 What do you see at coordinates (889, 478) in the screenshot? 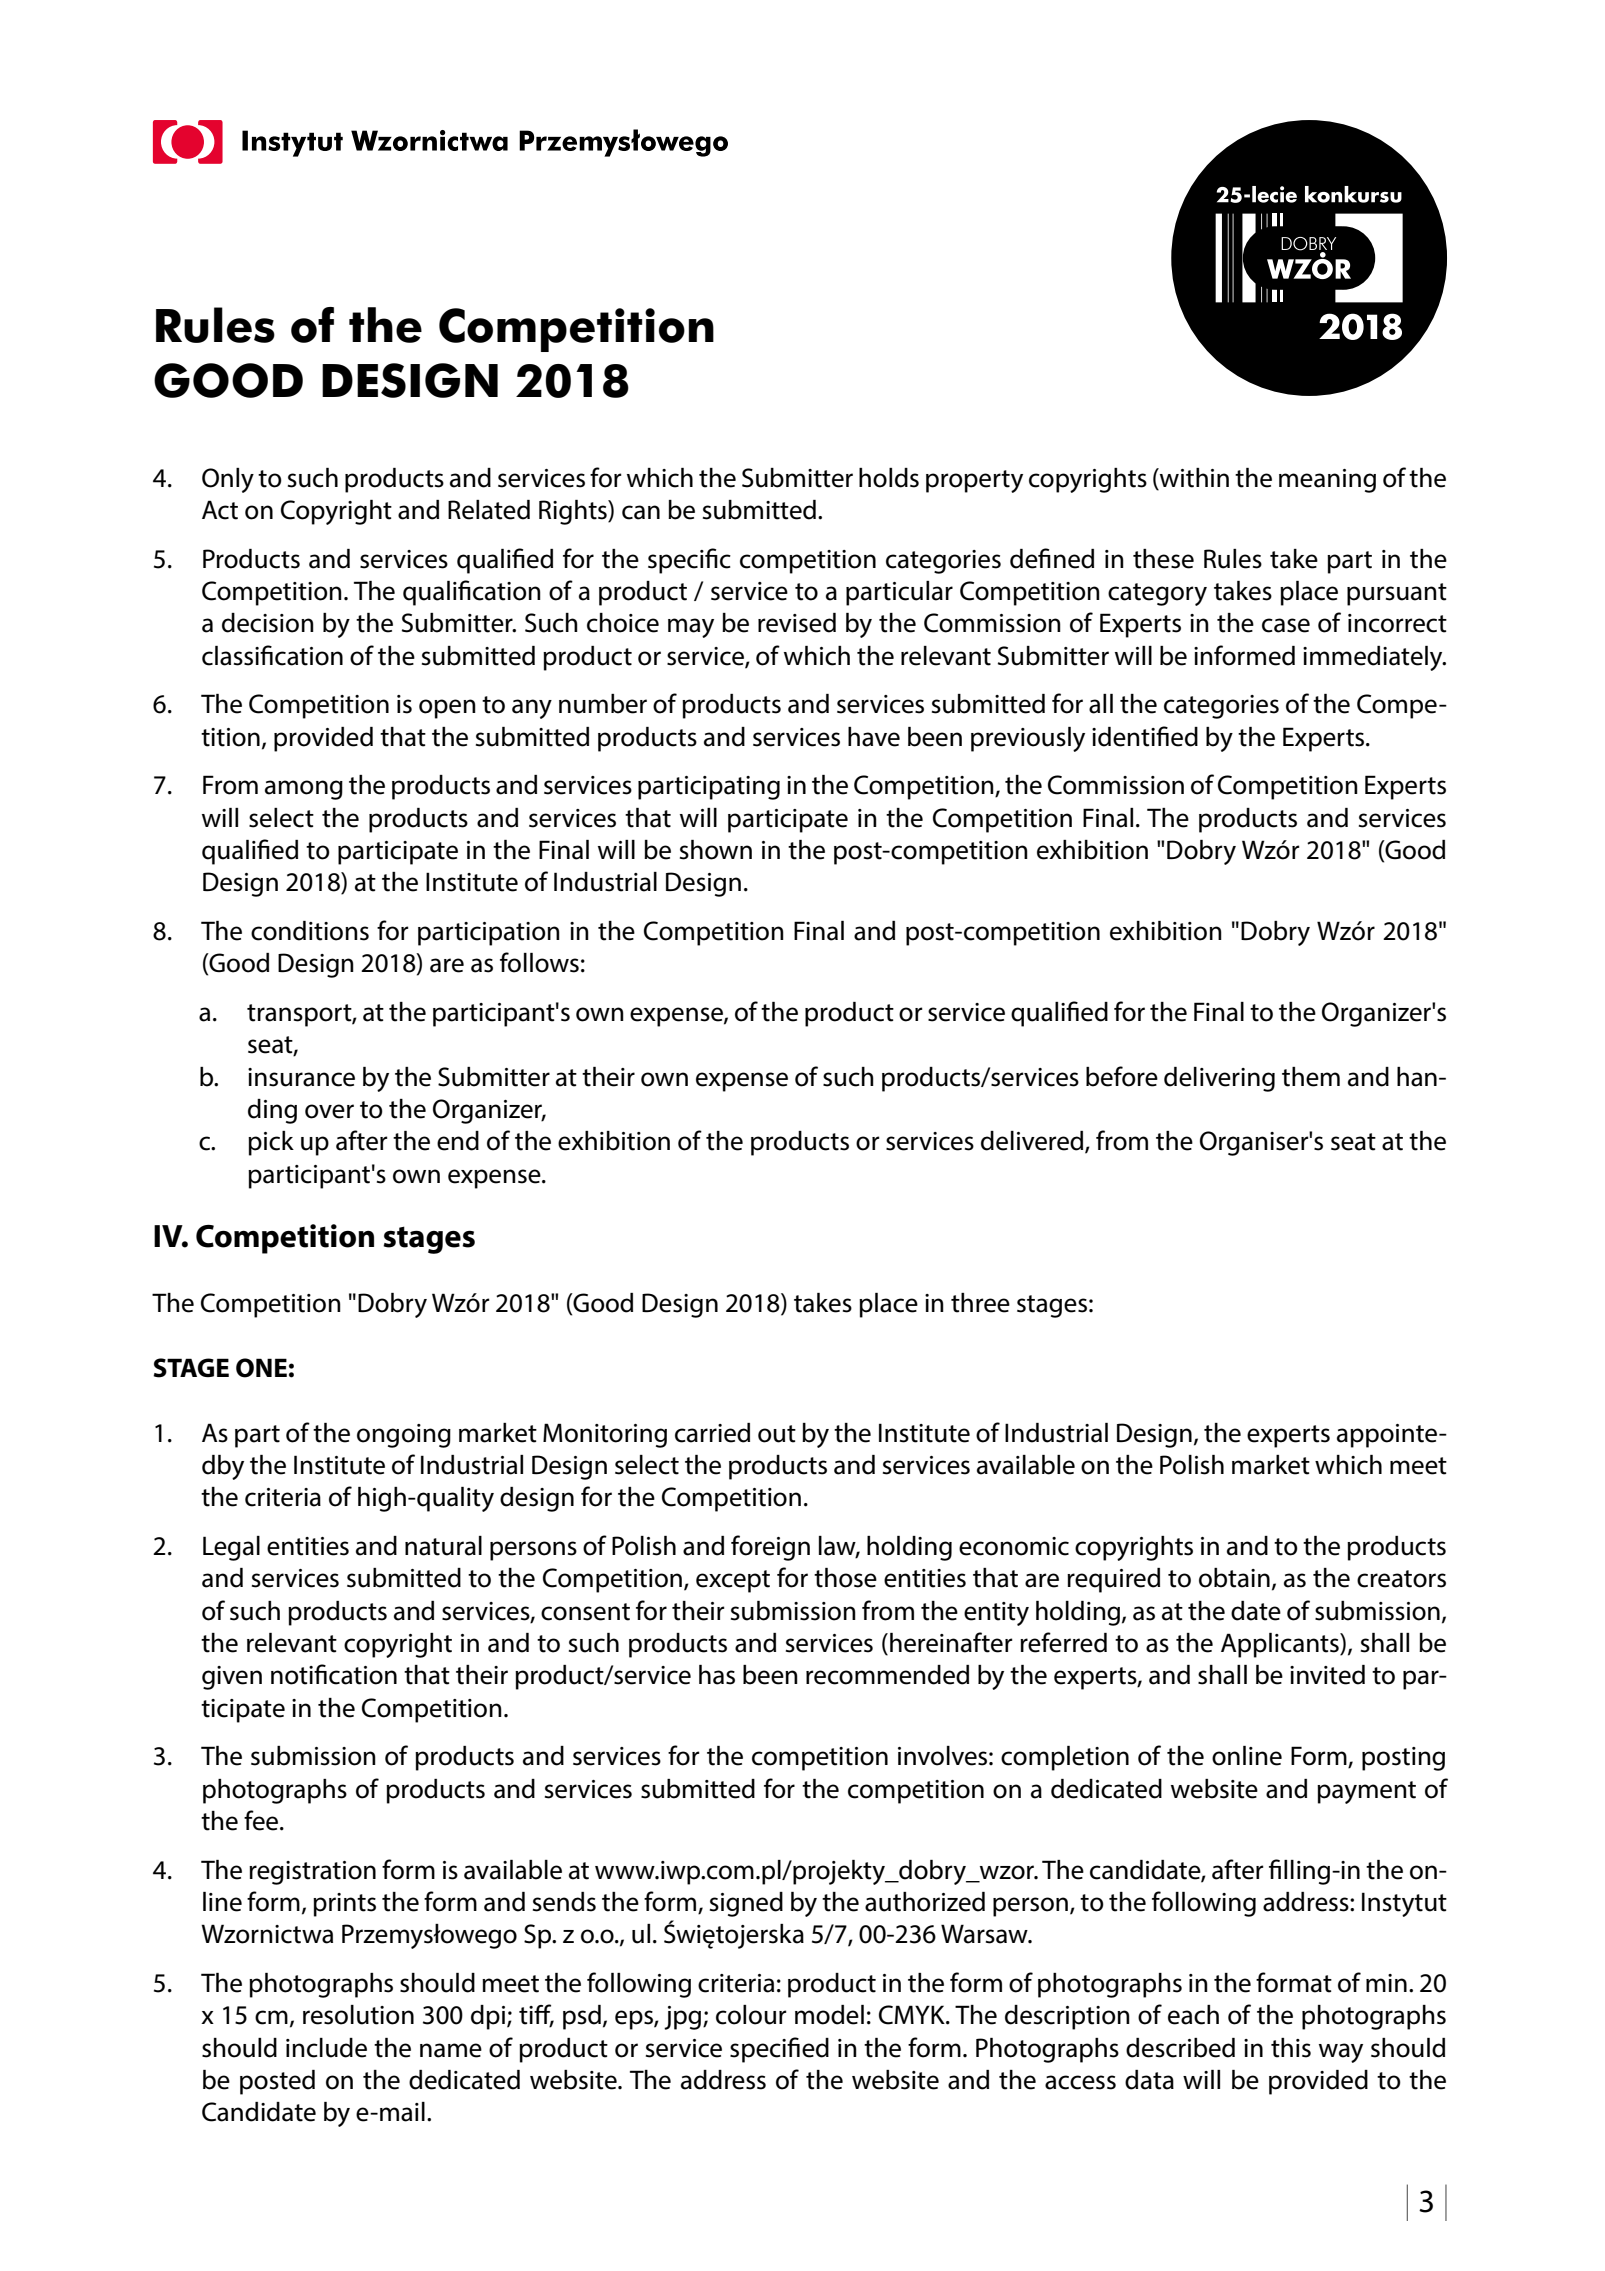
I see `holds` at bounding box center [889, 478].
